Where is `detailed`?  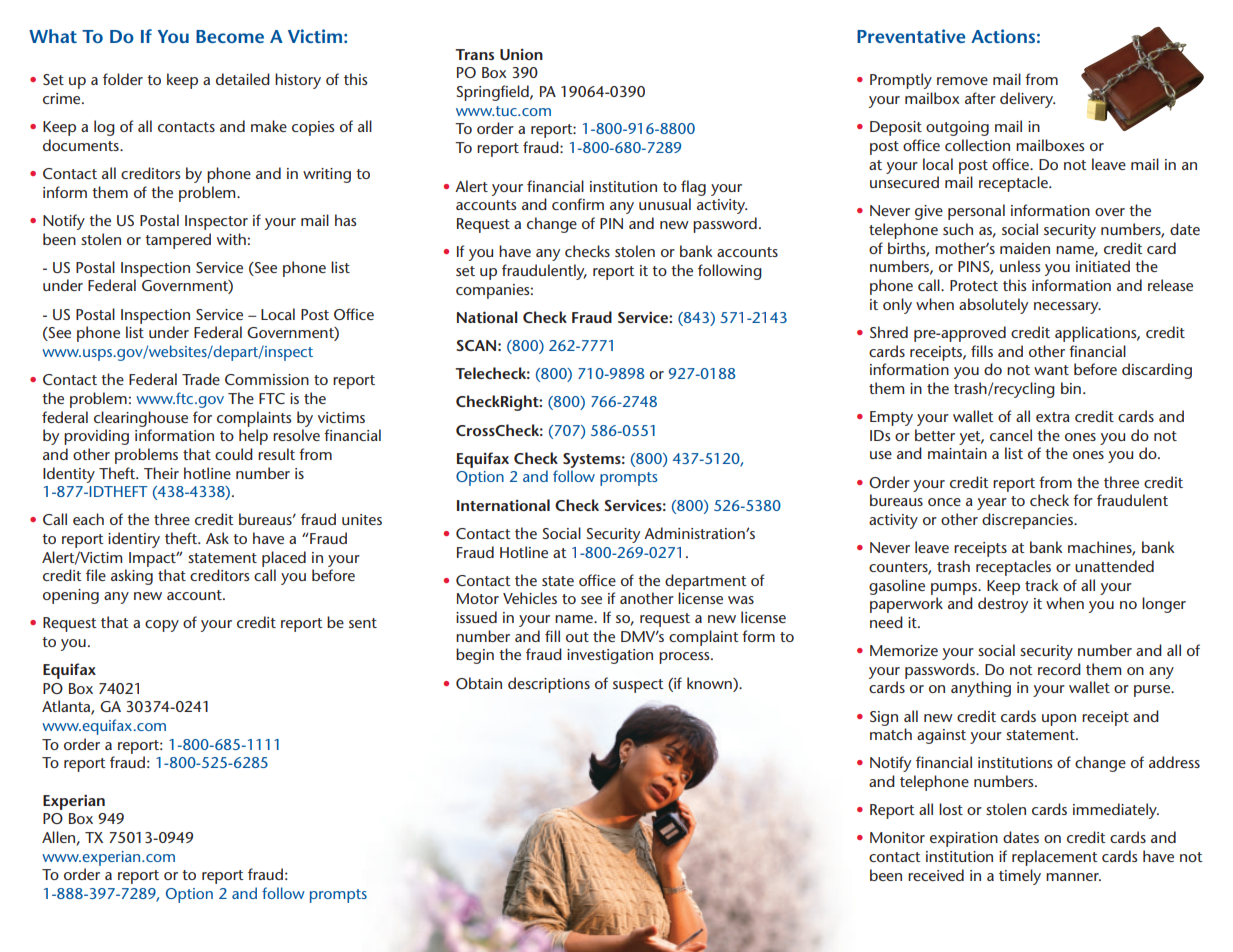
detailed is located at coordinates (243, 79).
